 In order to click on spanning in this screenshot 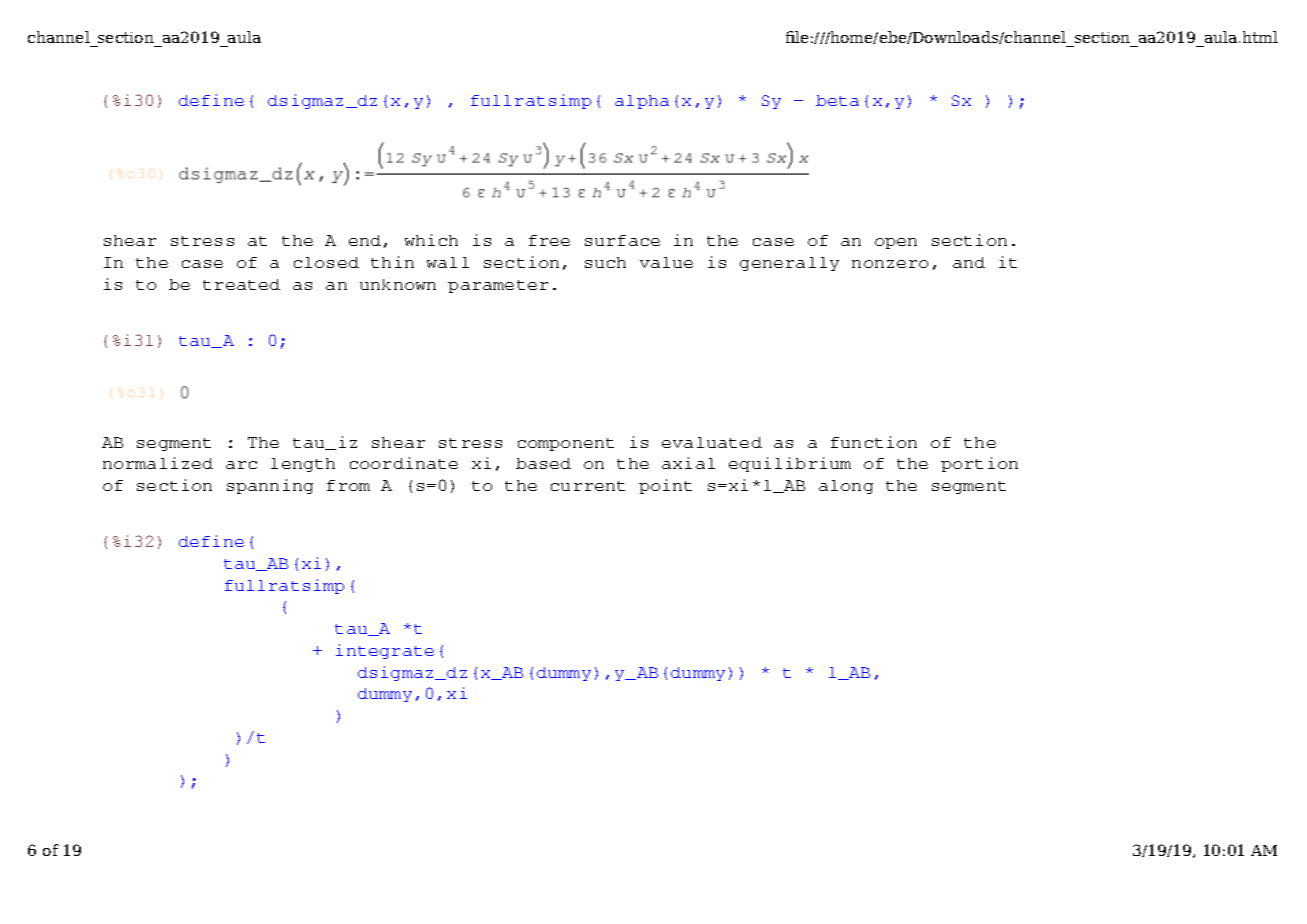, I will do `click(270, 486)`.
